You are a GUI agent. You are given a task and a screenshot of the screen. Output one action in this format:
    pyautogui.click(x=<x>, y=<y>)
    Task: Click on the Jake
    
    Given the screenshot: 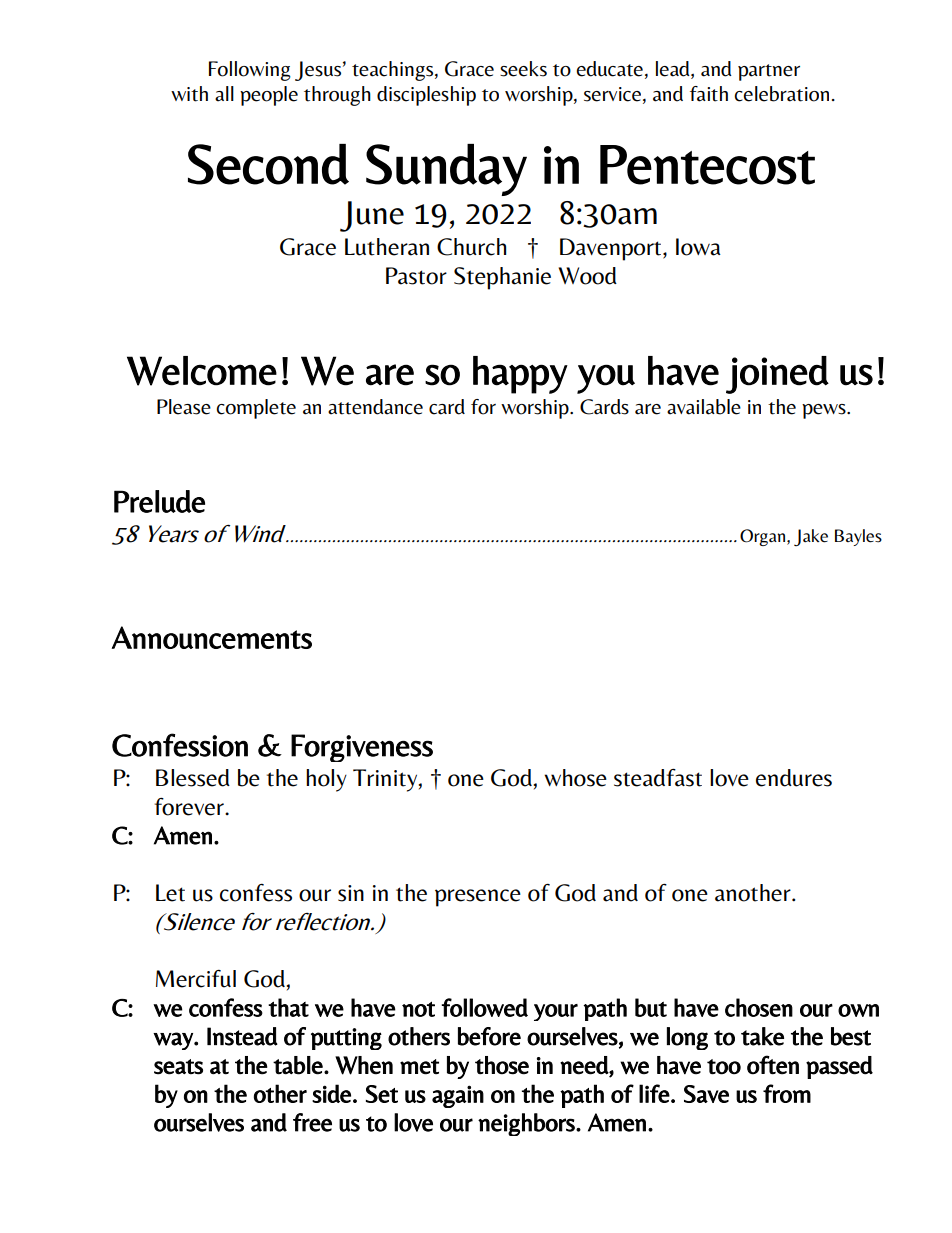 What is the action you would take?
    pyautogui.click(x=811, y=537)
